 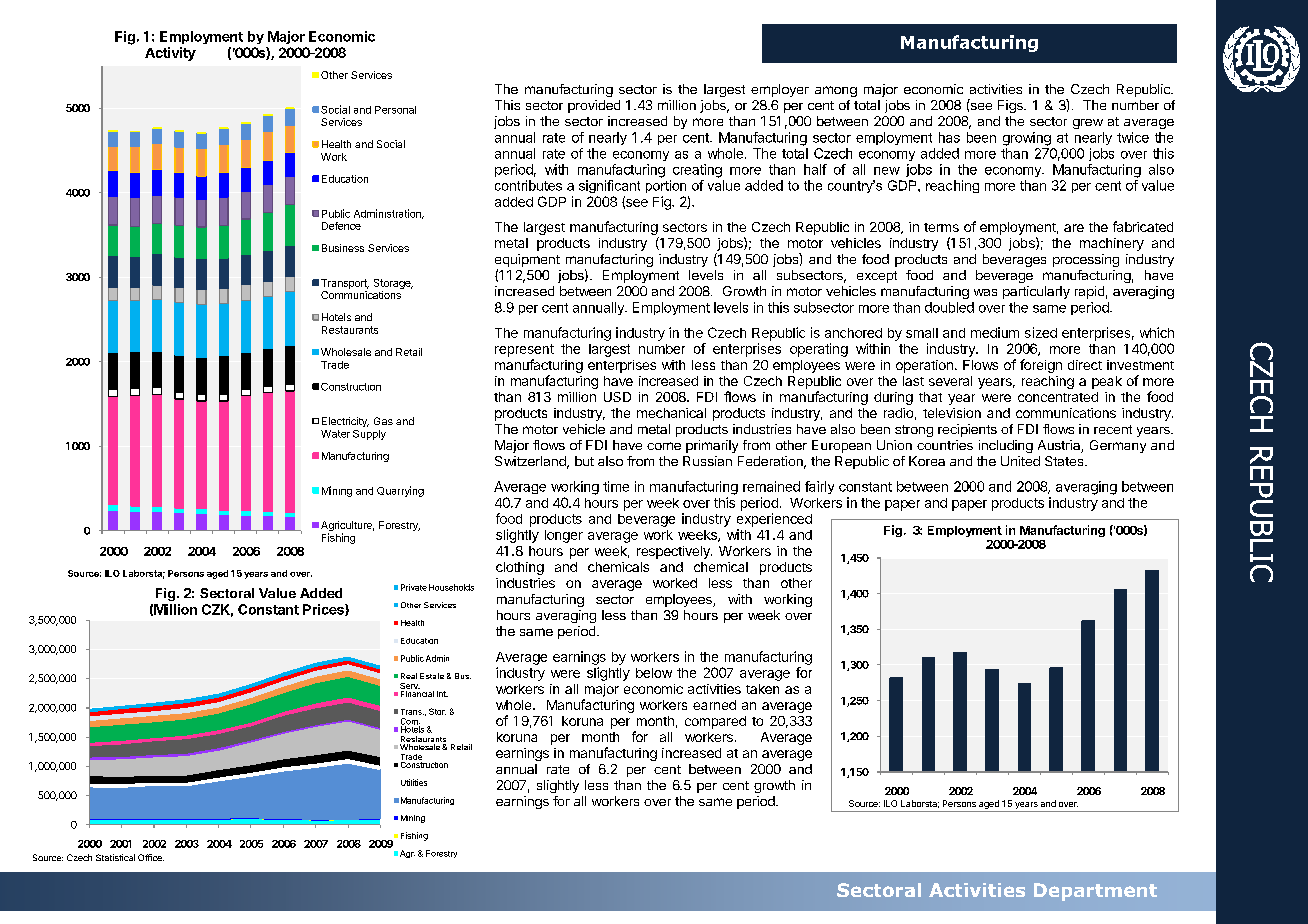 What do you see at coordinates (414, 782) in the screenshot?
I see `Utilities` at bounding box center [414, 782].
